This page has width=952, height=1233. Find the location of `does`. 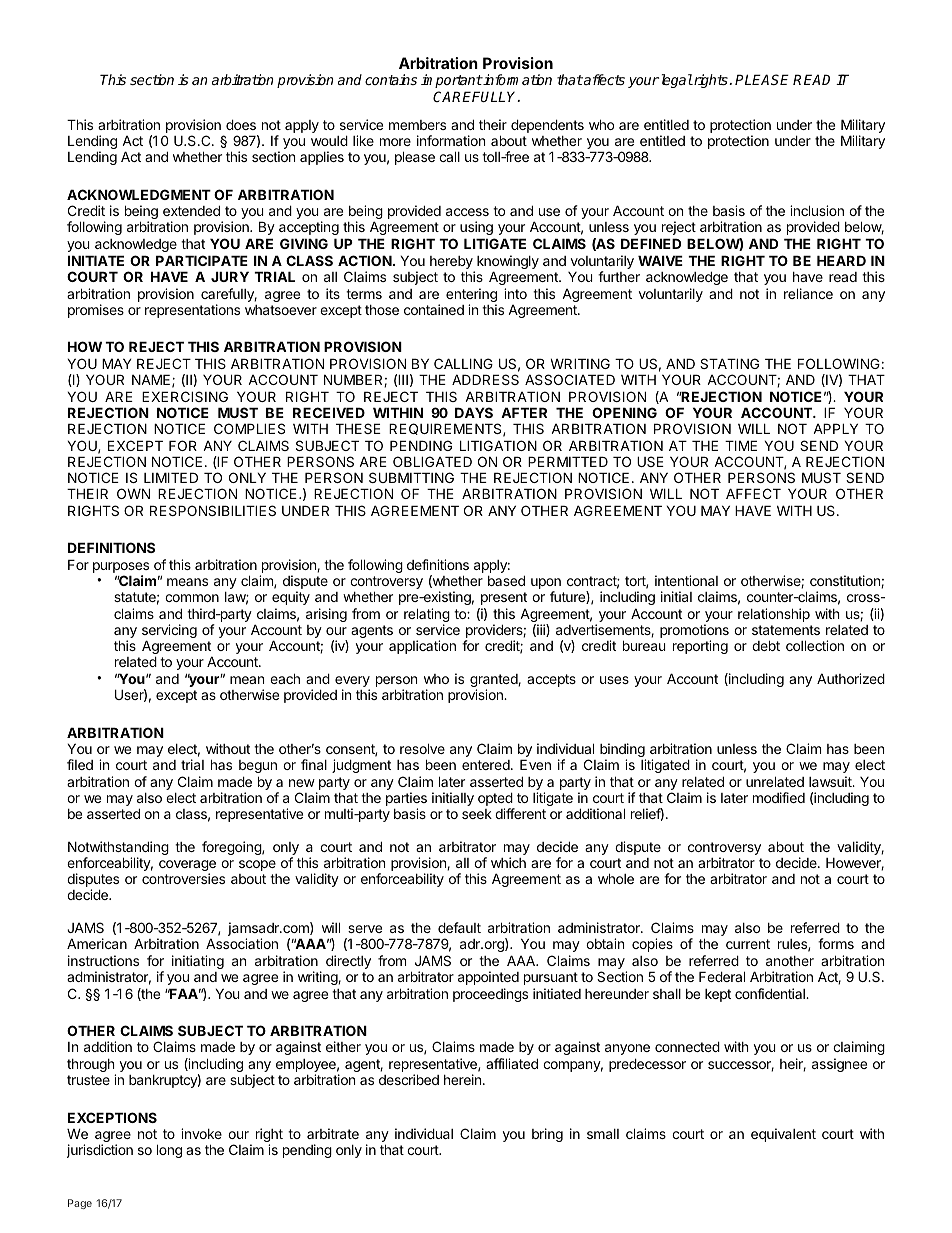

does is located at coordinates (241, 124).
